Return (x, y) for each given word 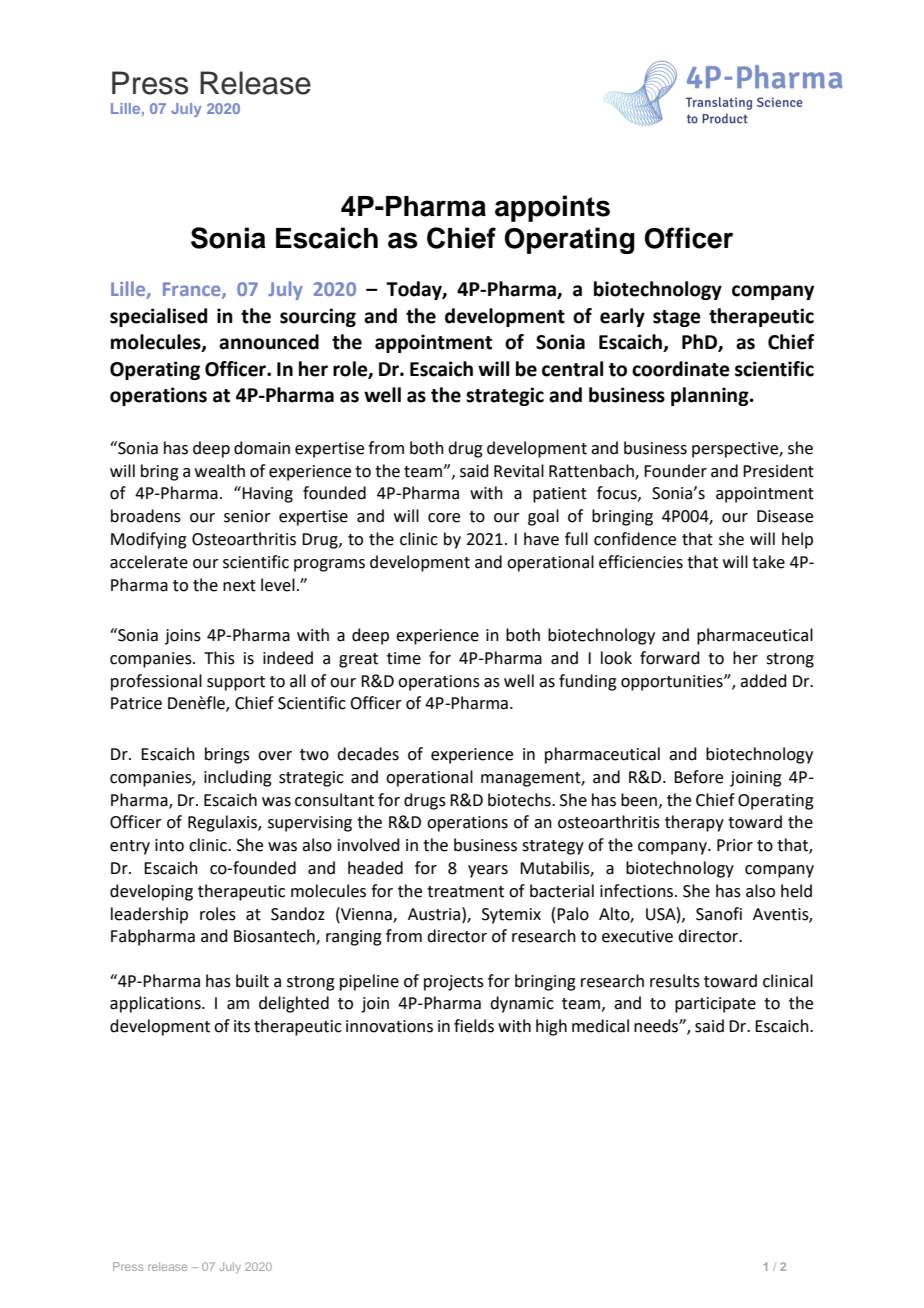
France (193, 290)
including (238, 778)
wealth (220, 471)
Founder (675, 471)
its (242, 1026)
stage (677, 318)
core (444, 518)
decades (368, 754)
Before (698, 777)
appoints (552, 208)
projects (454, 983)
